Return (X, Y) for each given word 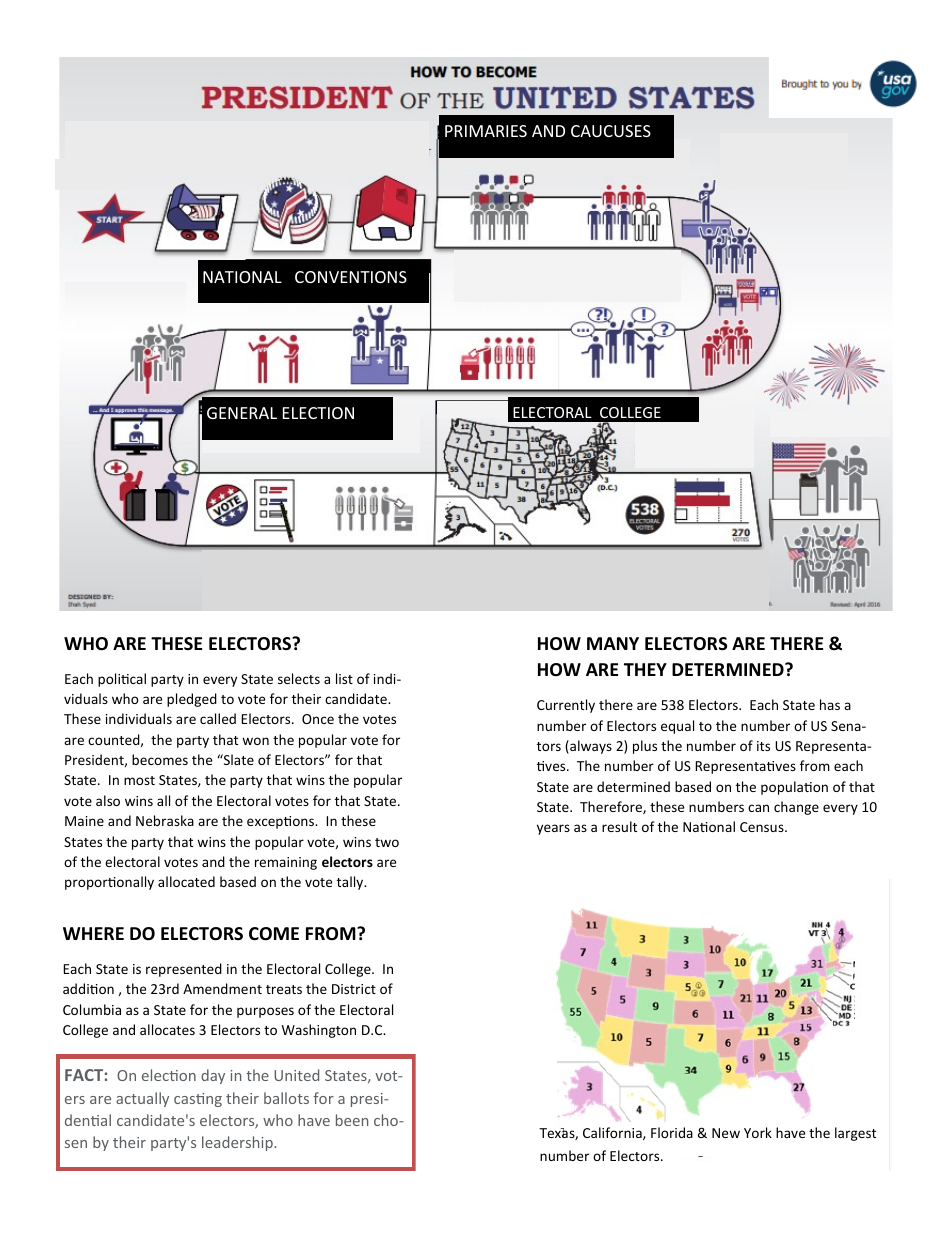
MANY (613, 643)
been (352, 1120)
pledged (192, 700)
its (763, 746)
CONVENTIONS (351, 277)
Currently (566, 706)
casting (198, 1100)
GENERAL (242, 413)
